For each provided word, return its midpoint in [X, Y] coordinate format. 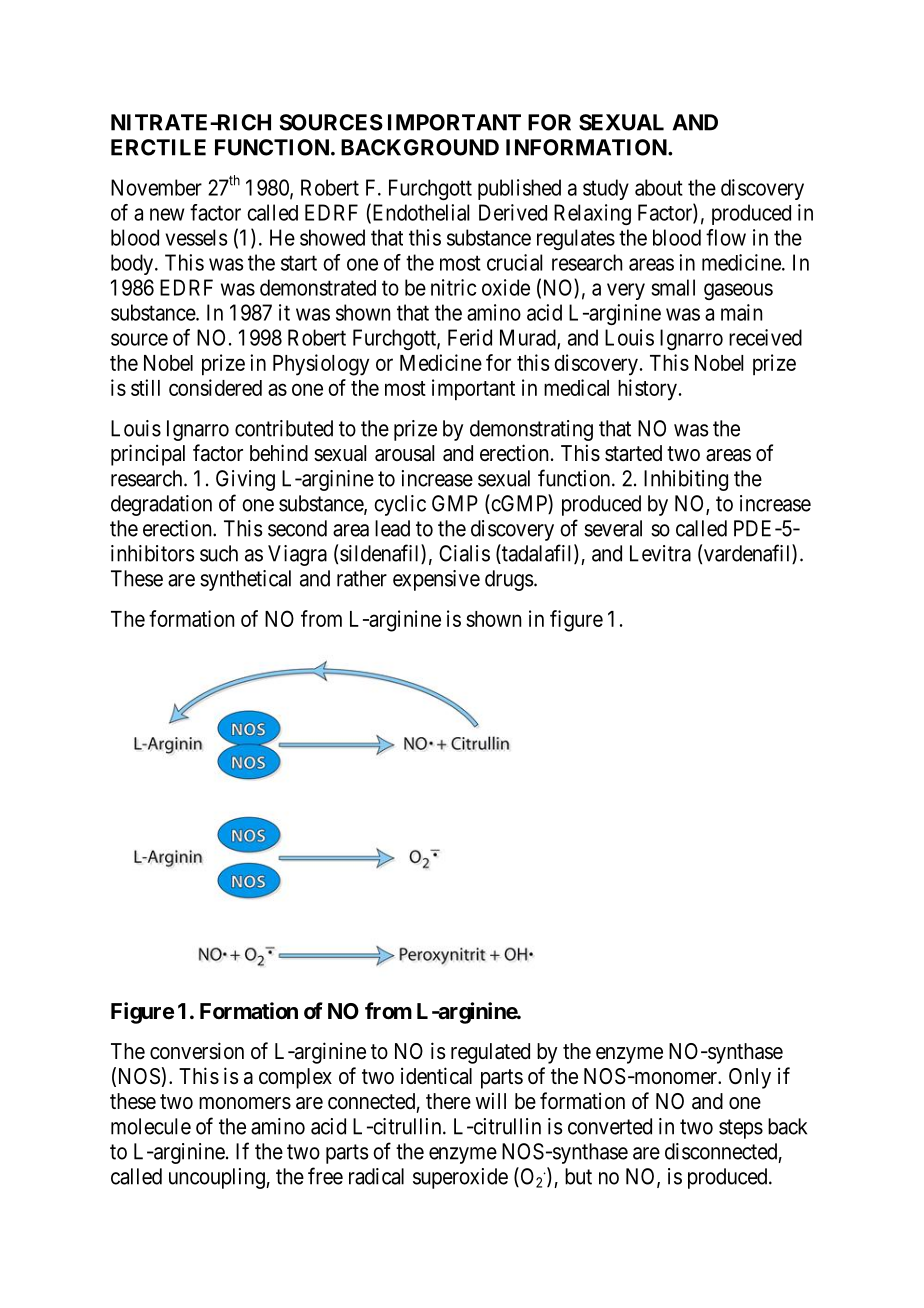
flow [726, 237]
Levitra [660, 553]
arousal [404, 453]
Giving [245, 480]
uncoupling [218, 1178]
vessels [196, 237]
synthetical [245, 580]
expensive [436, 580]
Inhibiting [686, 480]
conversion [197, 1051]
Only [750, 1078]
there [448, 1101]
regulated [490, 1053]
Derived [513, 212]
